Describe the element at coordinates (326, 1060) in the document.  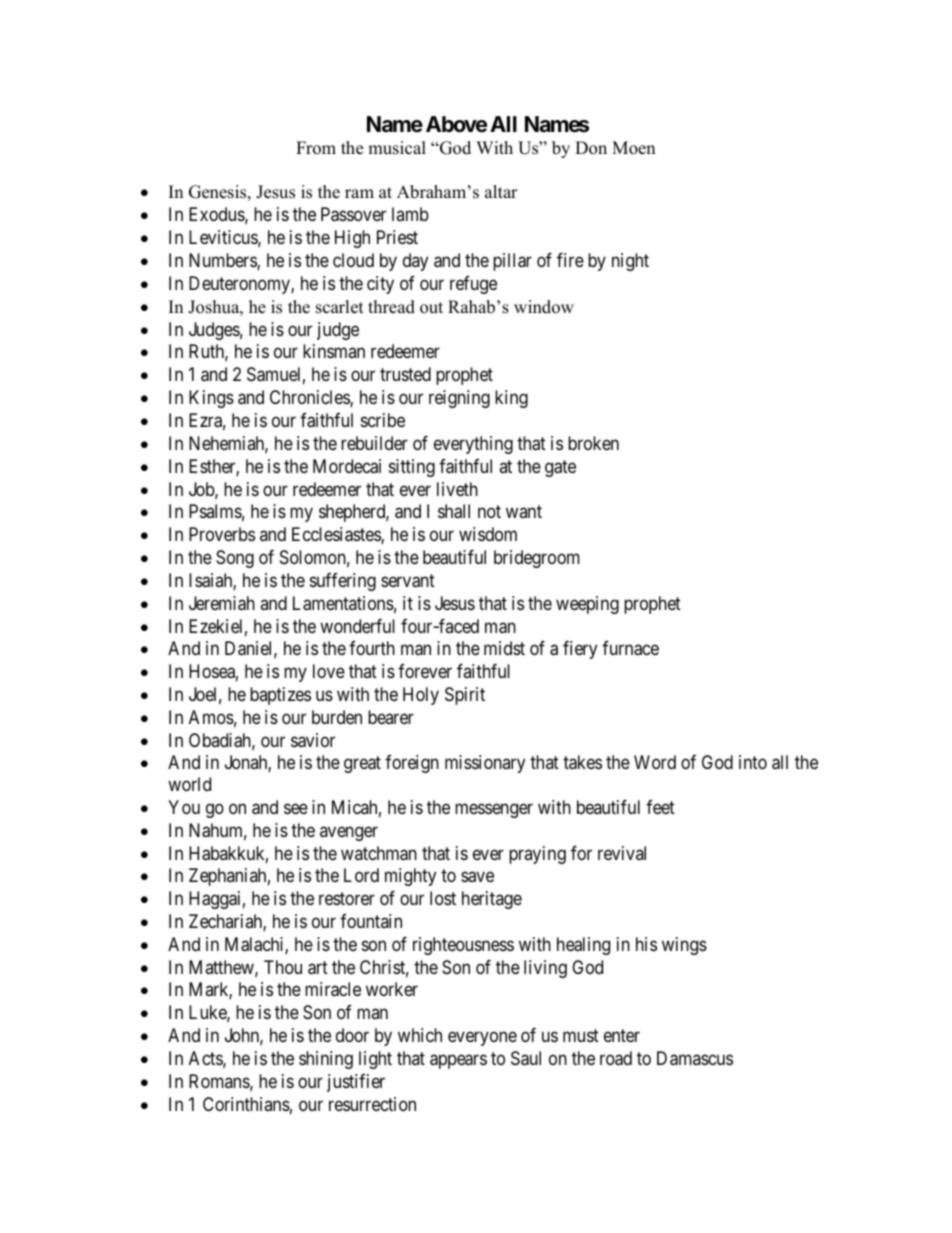
I see `shining` at that location.
